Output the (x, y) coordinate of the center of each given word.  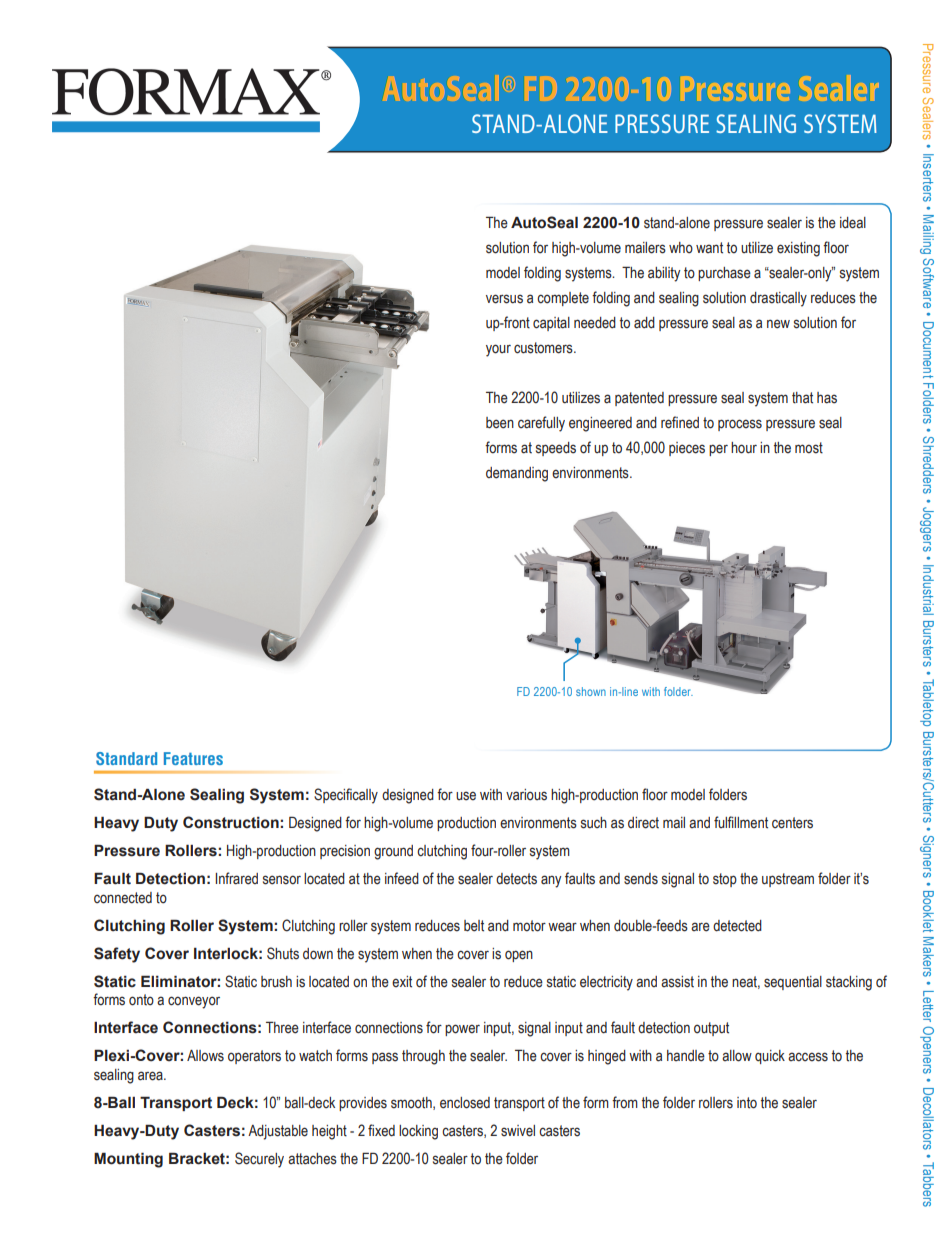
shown (591, 691)
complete (563, 299)
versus (504, 299)
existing (798, 249)
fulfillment (741, 822)
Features (193, 758)
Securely (259, 1160)
